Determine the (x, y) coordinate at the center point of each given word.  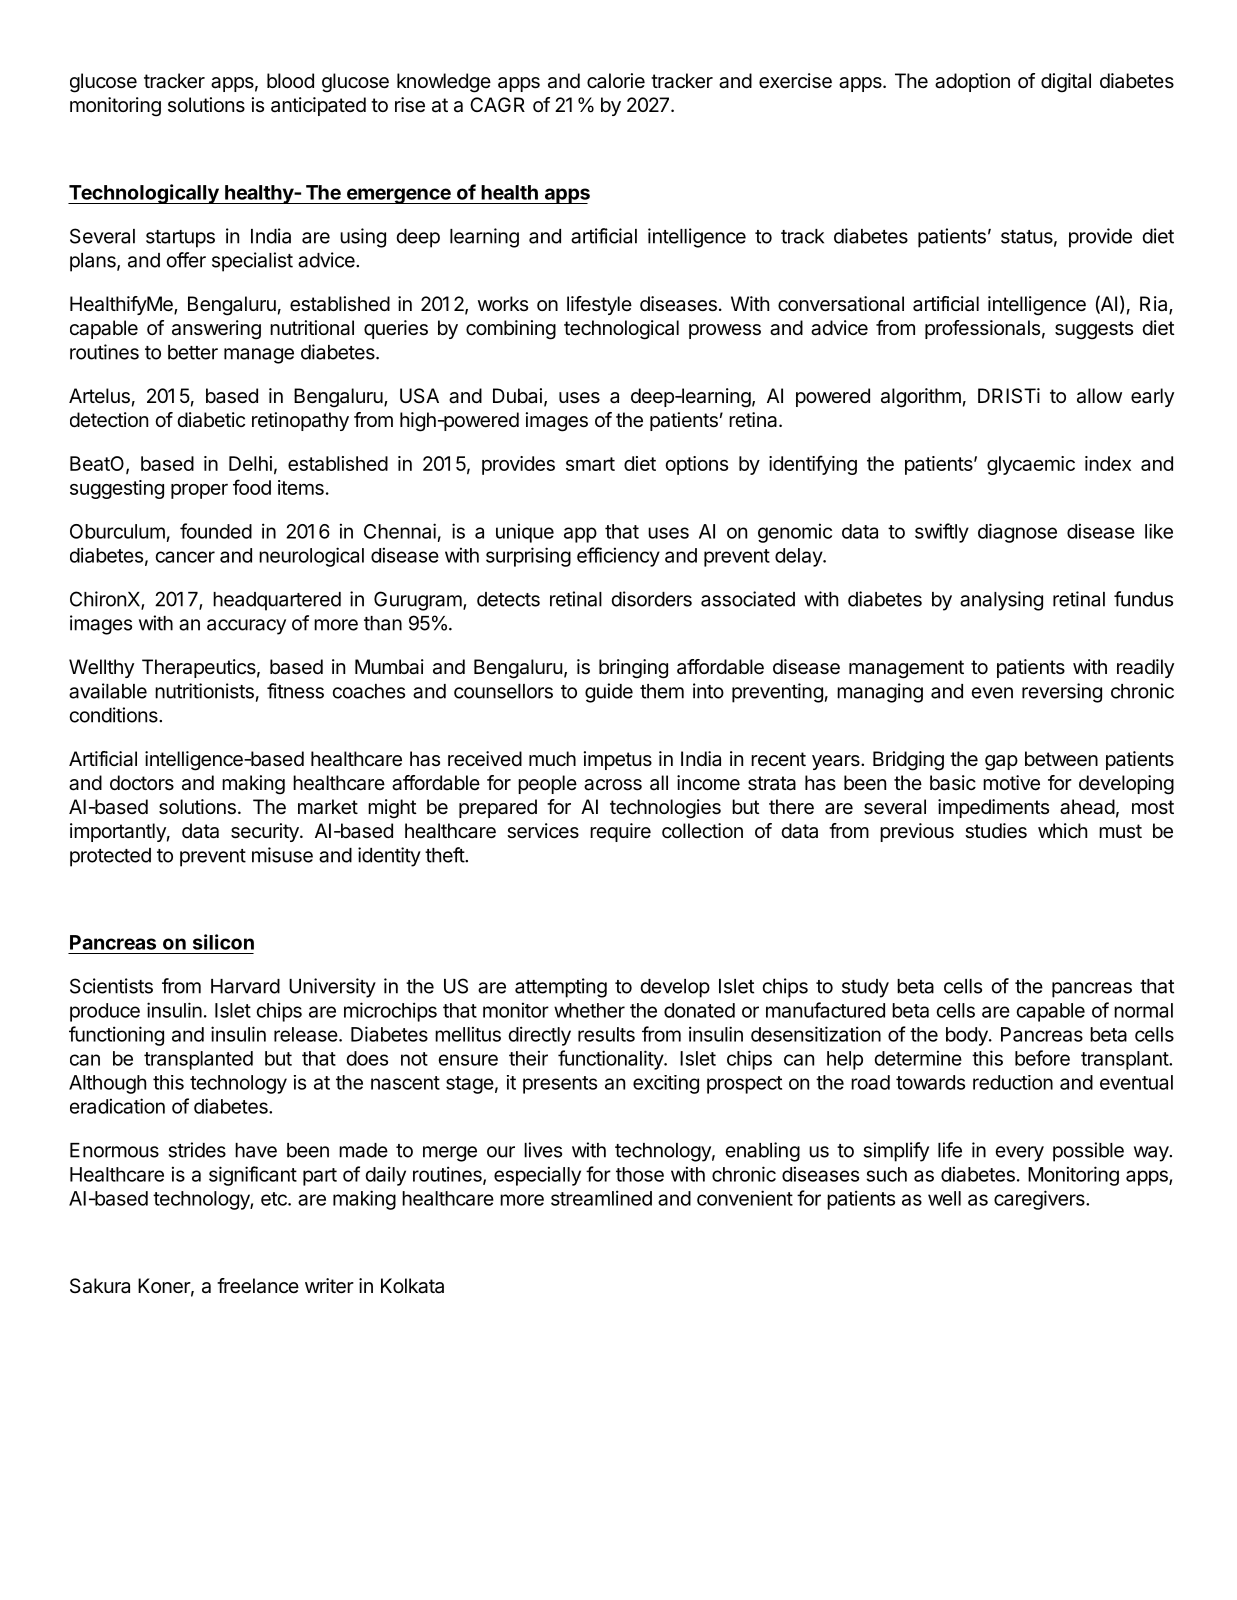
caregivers (1040, 1200)
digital (1066, 83)
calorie (616, 81)
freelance (258, 1286)
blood (290, 80)
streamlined (601, 1198)
